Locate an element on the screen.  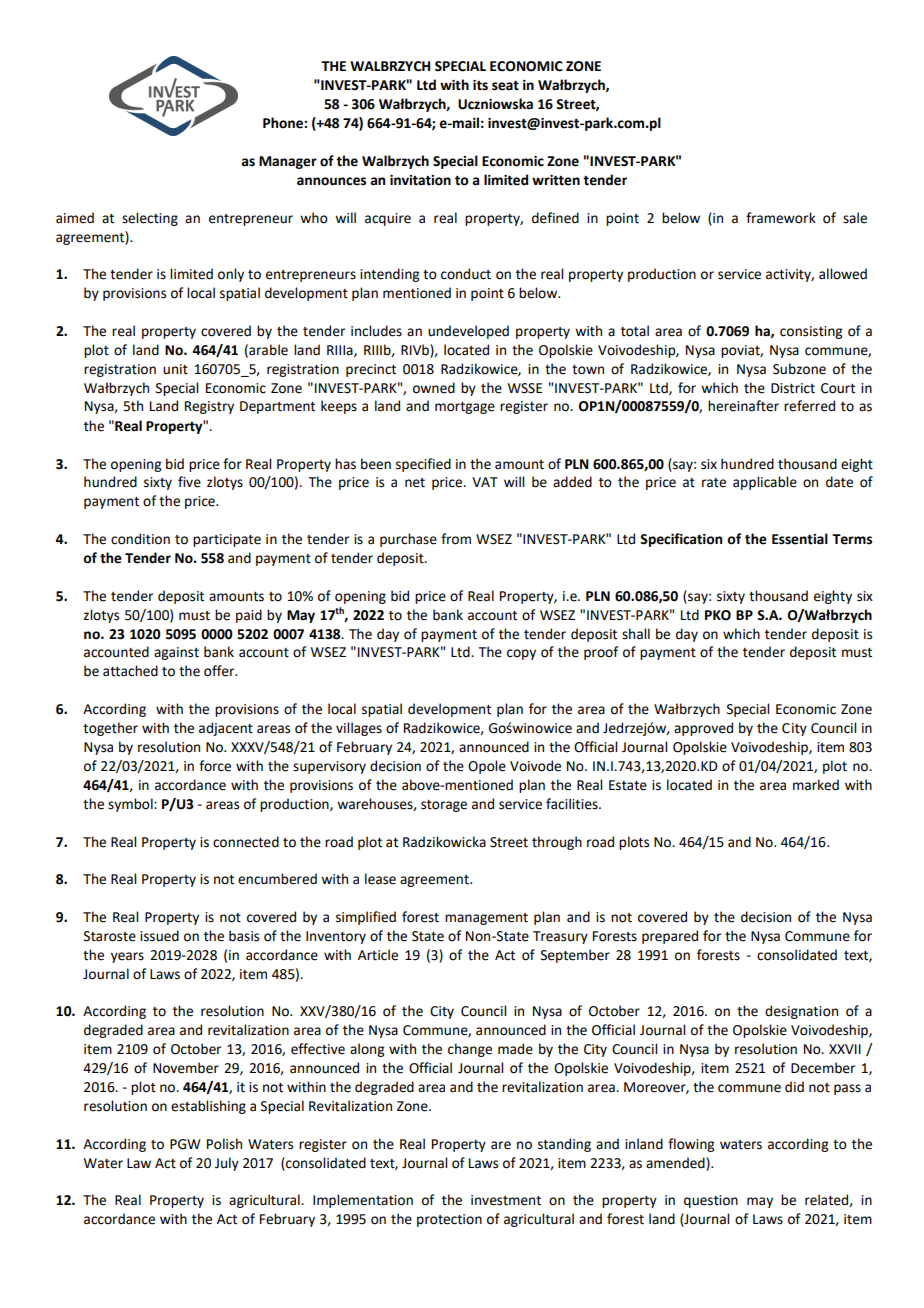
undeveloped is located at coordinates (468, 332).
